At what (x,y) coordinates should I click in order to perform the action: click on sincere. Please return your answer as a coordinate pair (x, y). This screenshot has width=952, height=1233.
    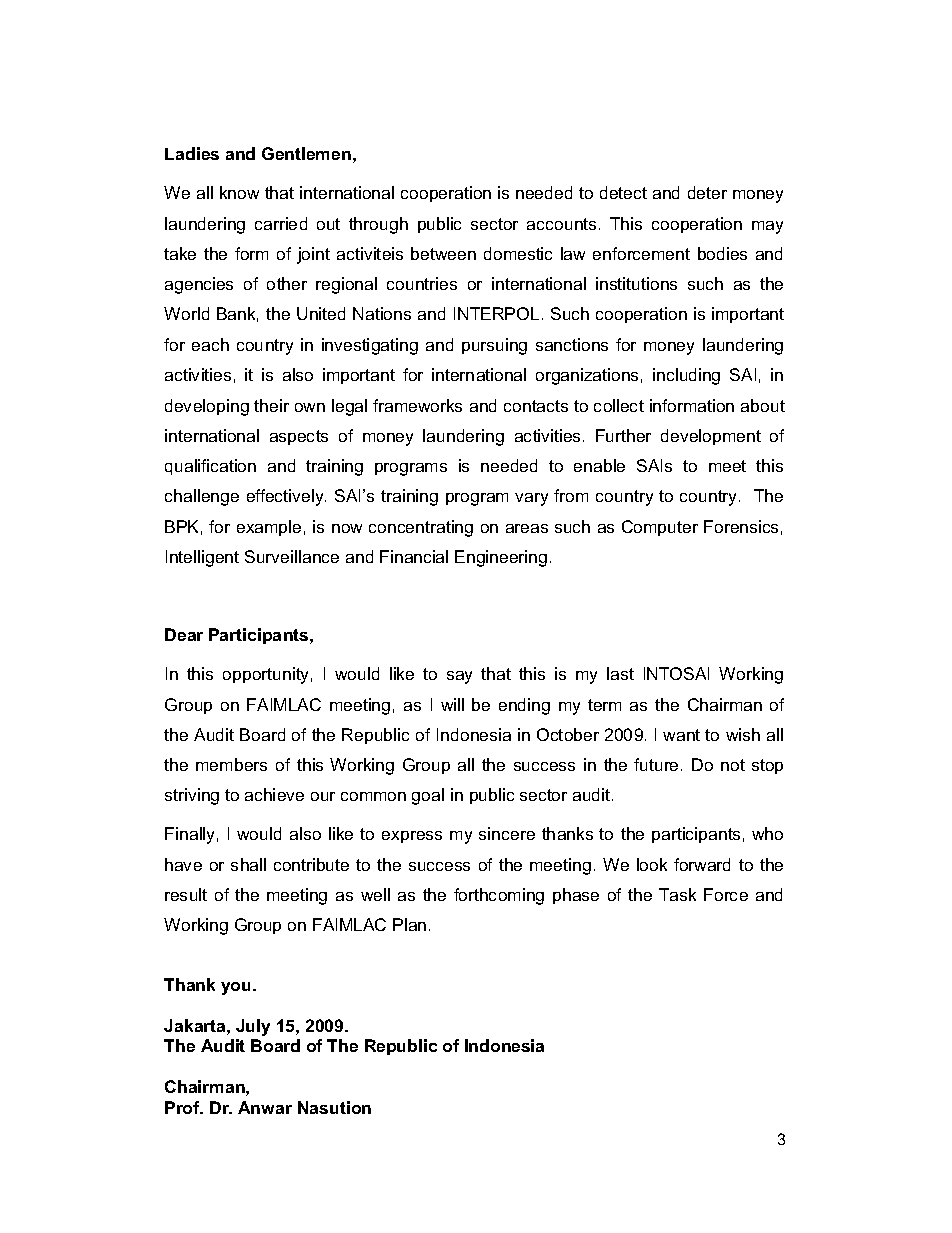
    Looking at the image, I should click on (507, 833).
